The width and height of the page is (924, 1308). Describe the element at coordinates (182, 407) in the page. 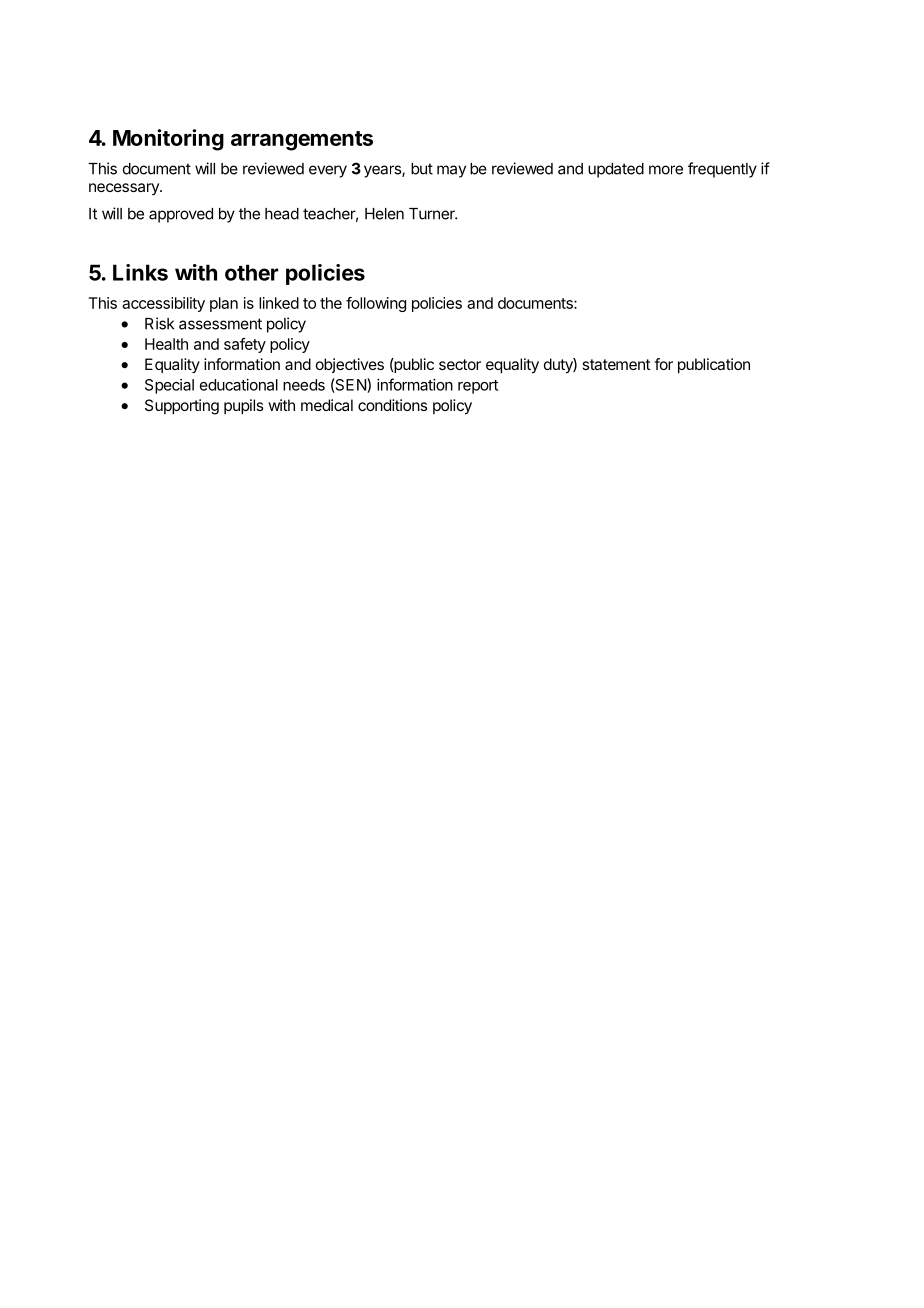

I see `Supporting` at that location.
